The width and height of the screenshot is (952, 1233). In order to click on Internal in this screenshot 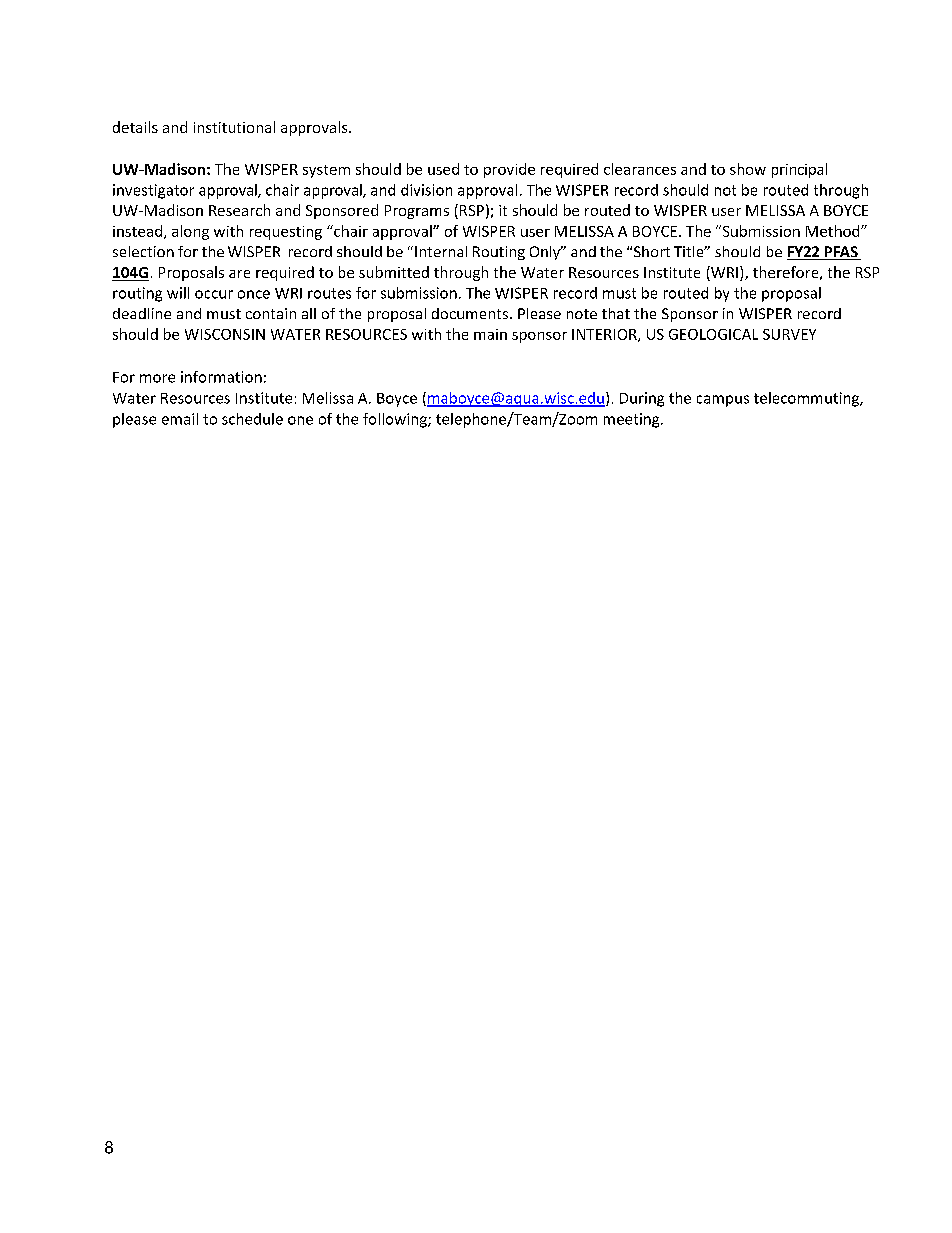, I will do `click(441, 251)`.
